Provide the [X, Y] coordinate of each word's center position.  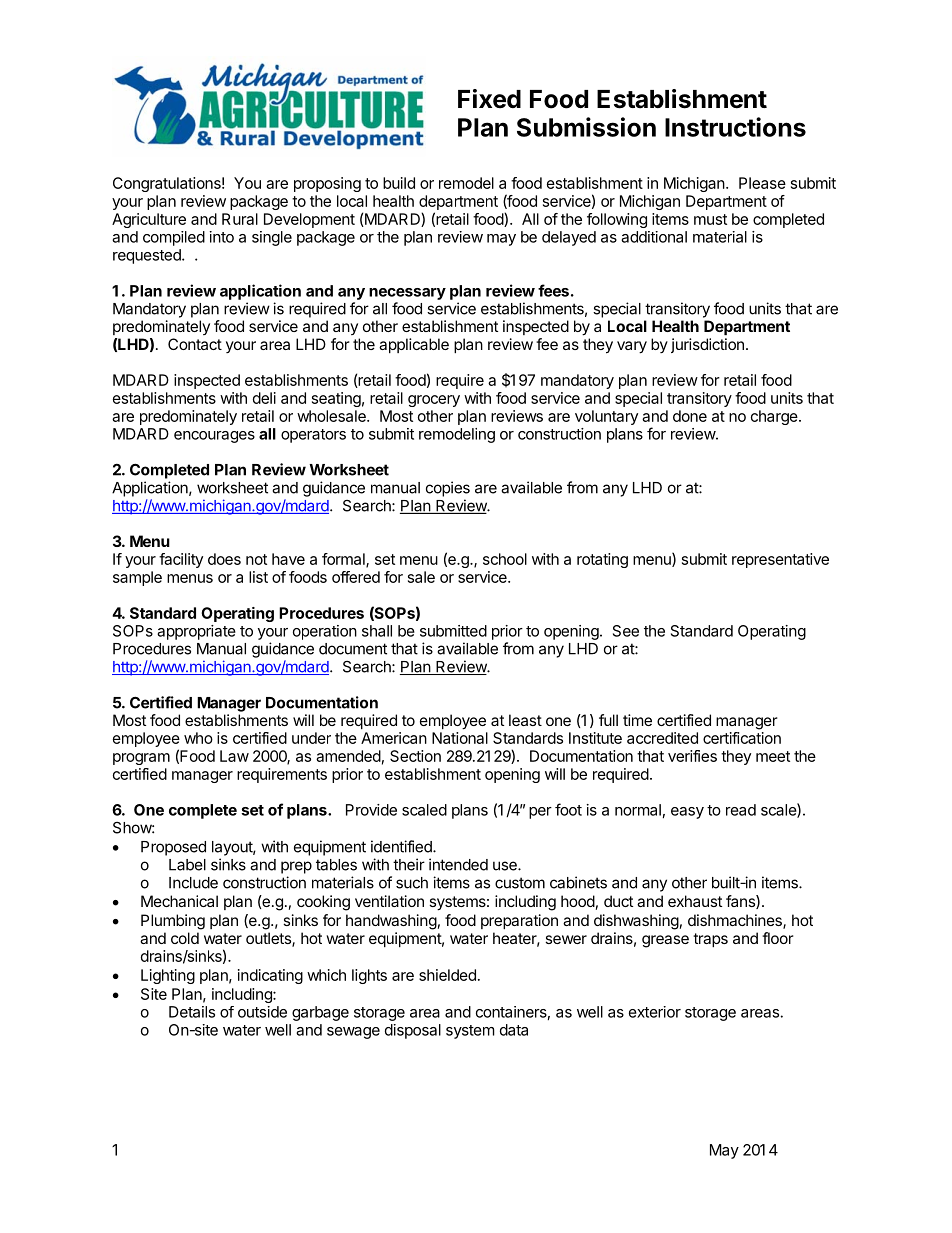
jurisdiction [707, 345]
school [505, 559]
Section [415, 756]
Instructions [735, 127]
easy [687, 813]
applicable [414, 345]
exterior [655, 1012]
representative [780, 560]
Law [234, 756]
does [224, 559]
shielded [447, 975]
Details [192, 1012]
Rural [240, 219]
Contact [195, 344]
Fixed [489, 99]
